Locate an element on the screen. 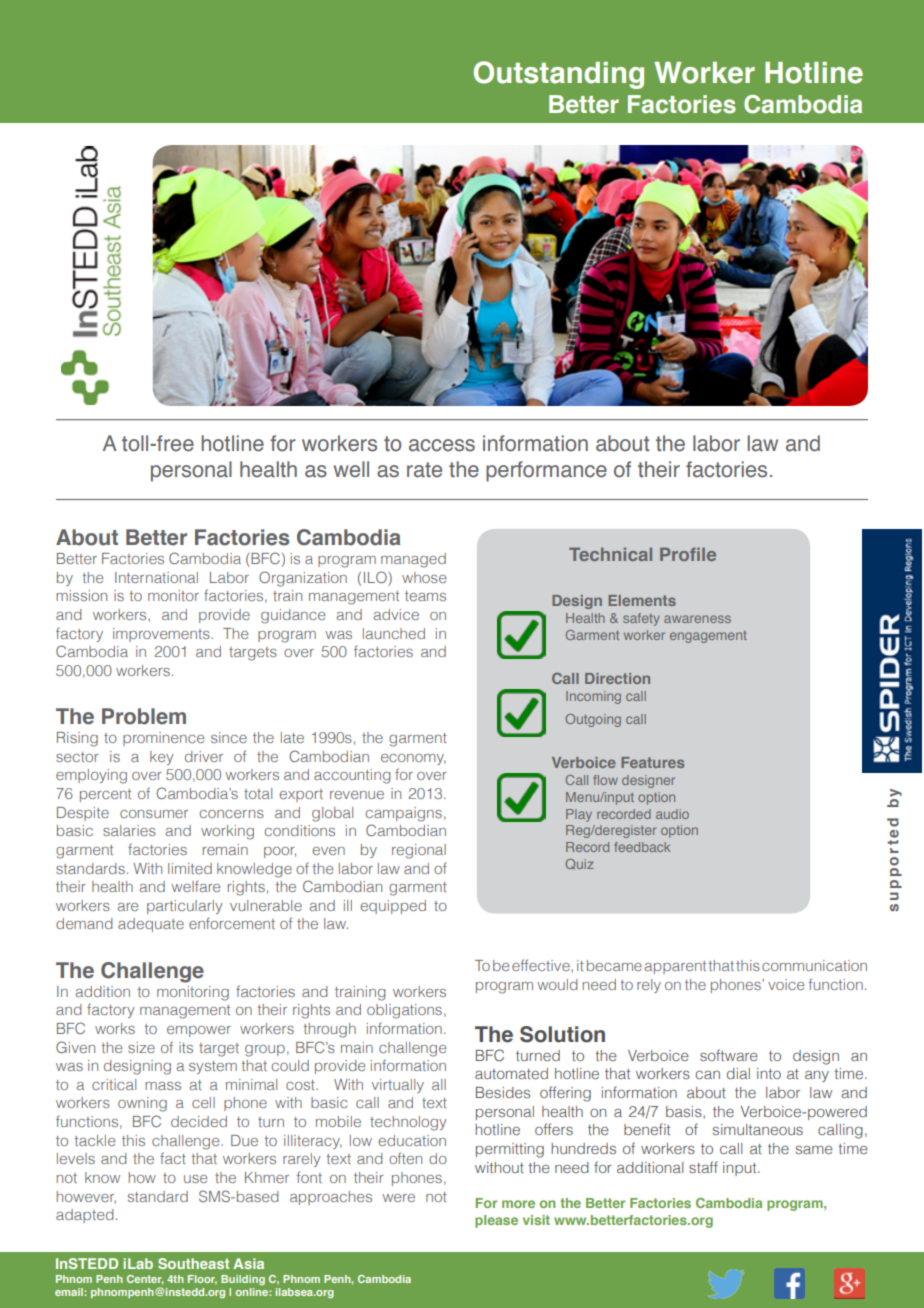 This screenshot has height=1308, width=924. engagement is located at coordinates (708, 637).
